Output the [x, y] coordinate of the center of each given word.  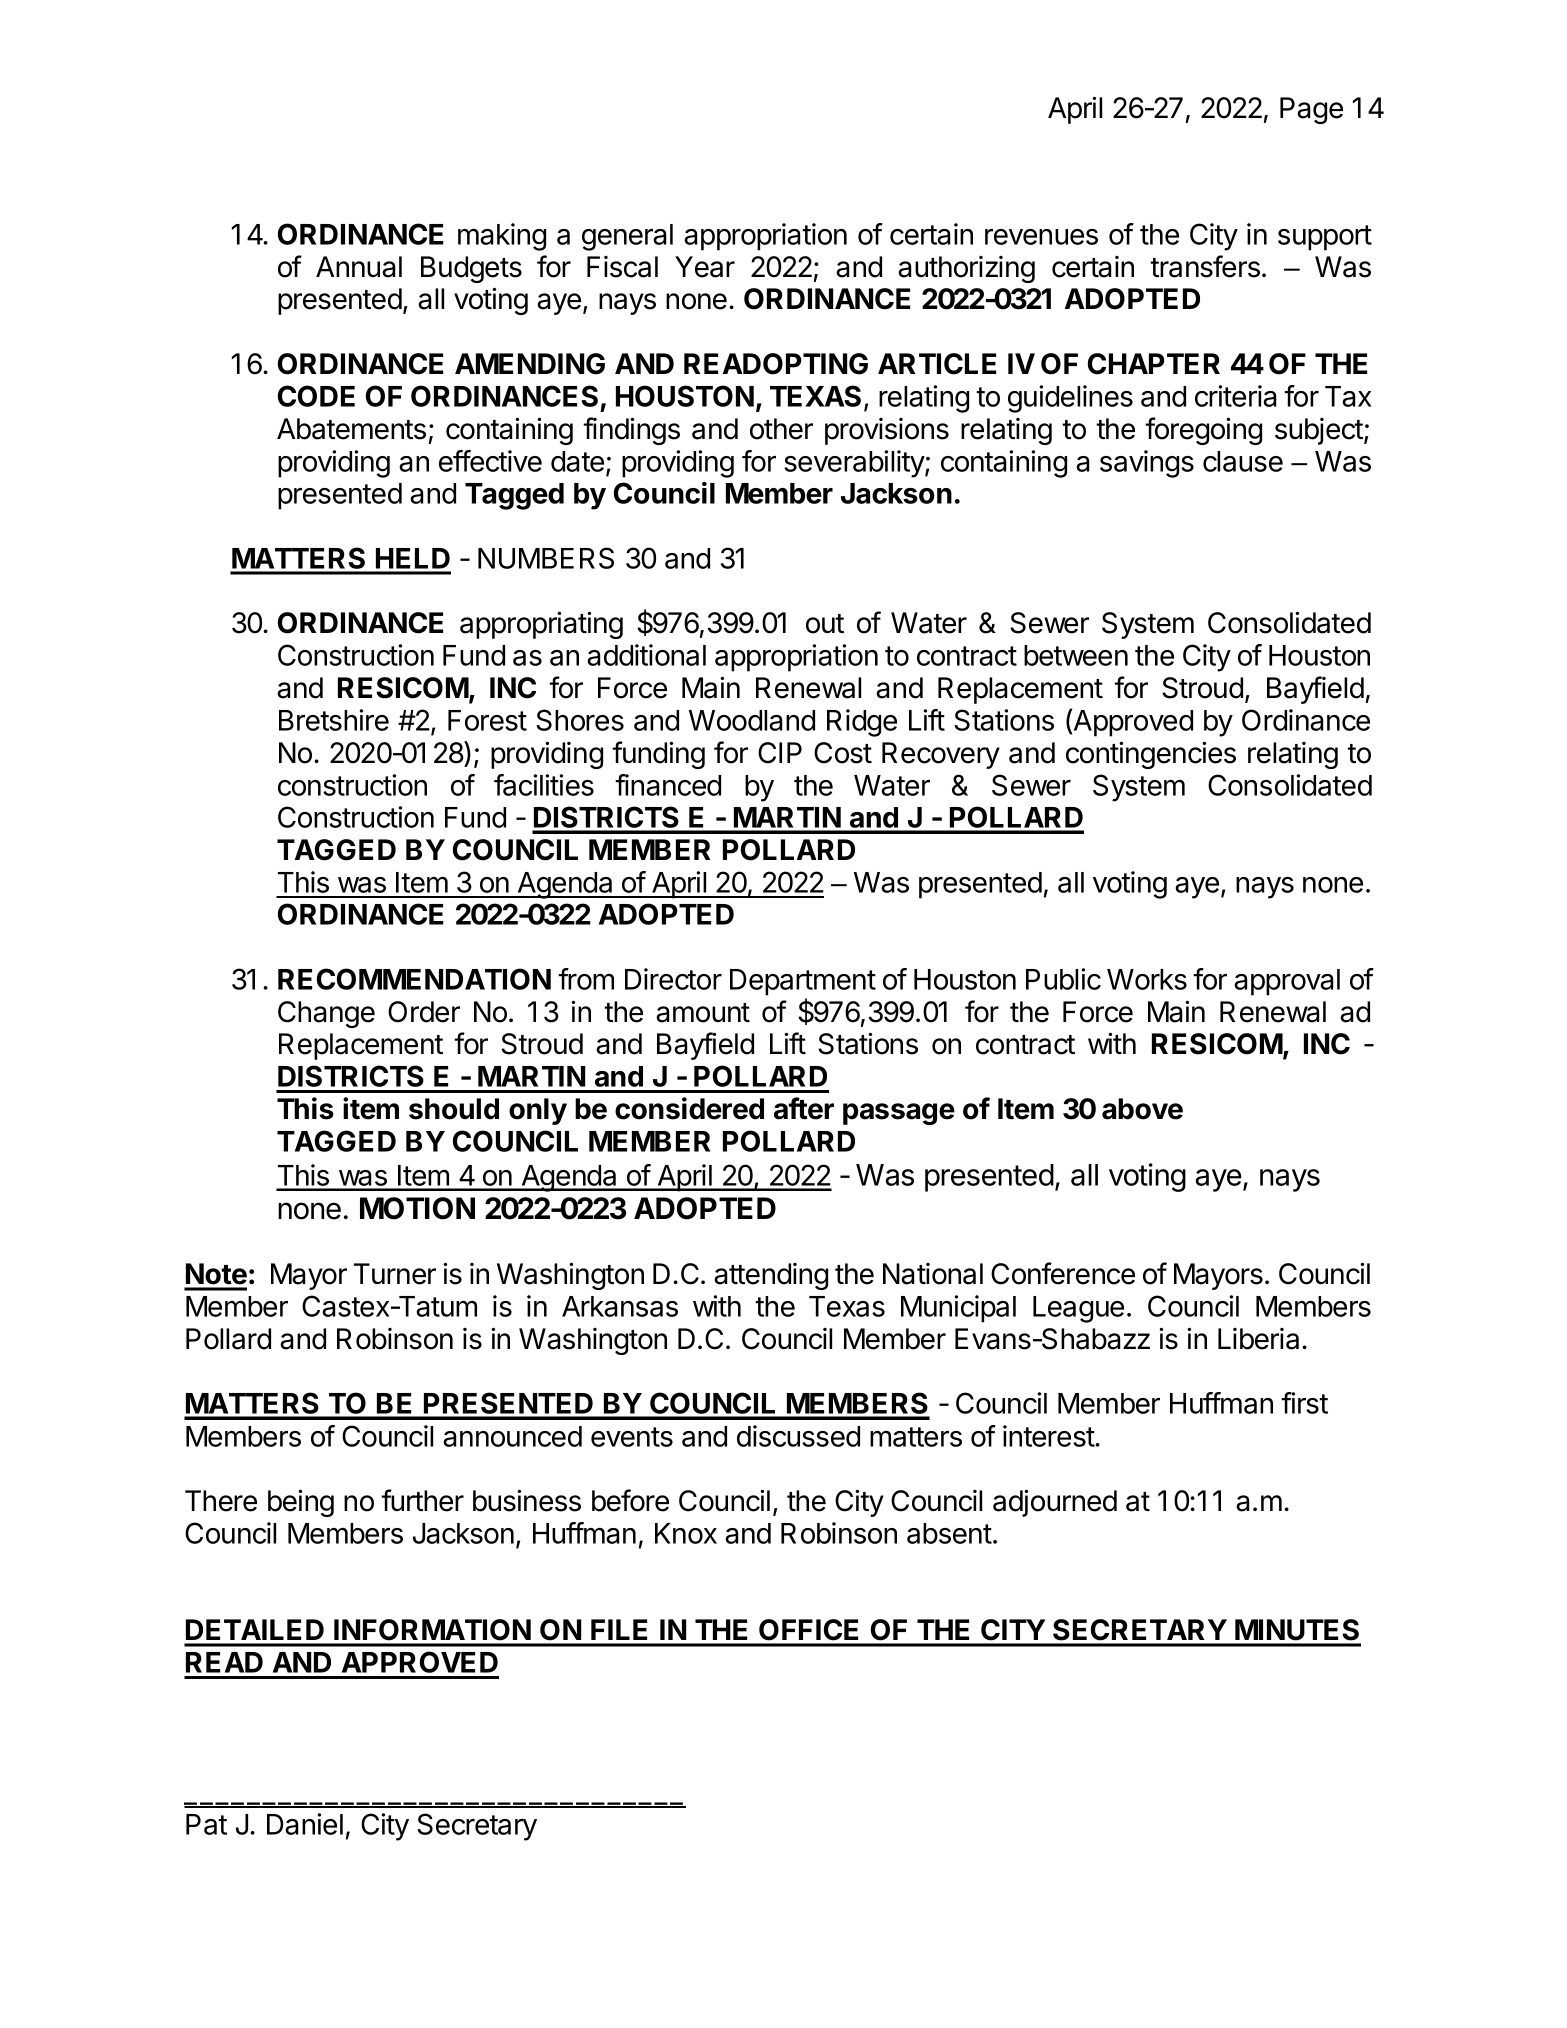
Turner [395, 1274]
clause [1243, 461]
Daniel [305, 1824]
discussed [798, 1436]
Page [1311, 110]
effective [490, 461]
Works [1147, 979]
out [825, 624]
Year [705, 267]
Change [326, 1014]
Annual [359, 267]
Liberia [1260, 1339]
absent [949, 1533]
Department [803, 982]
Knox [686, 1533]
